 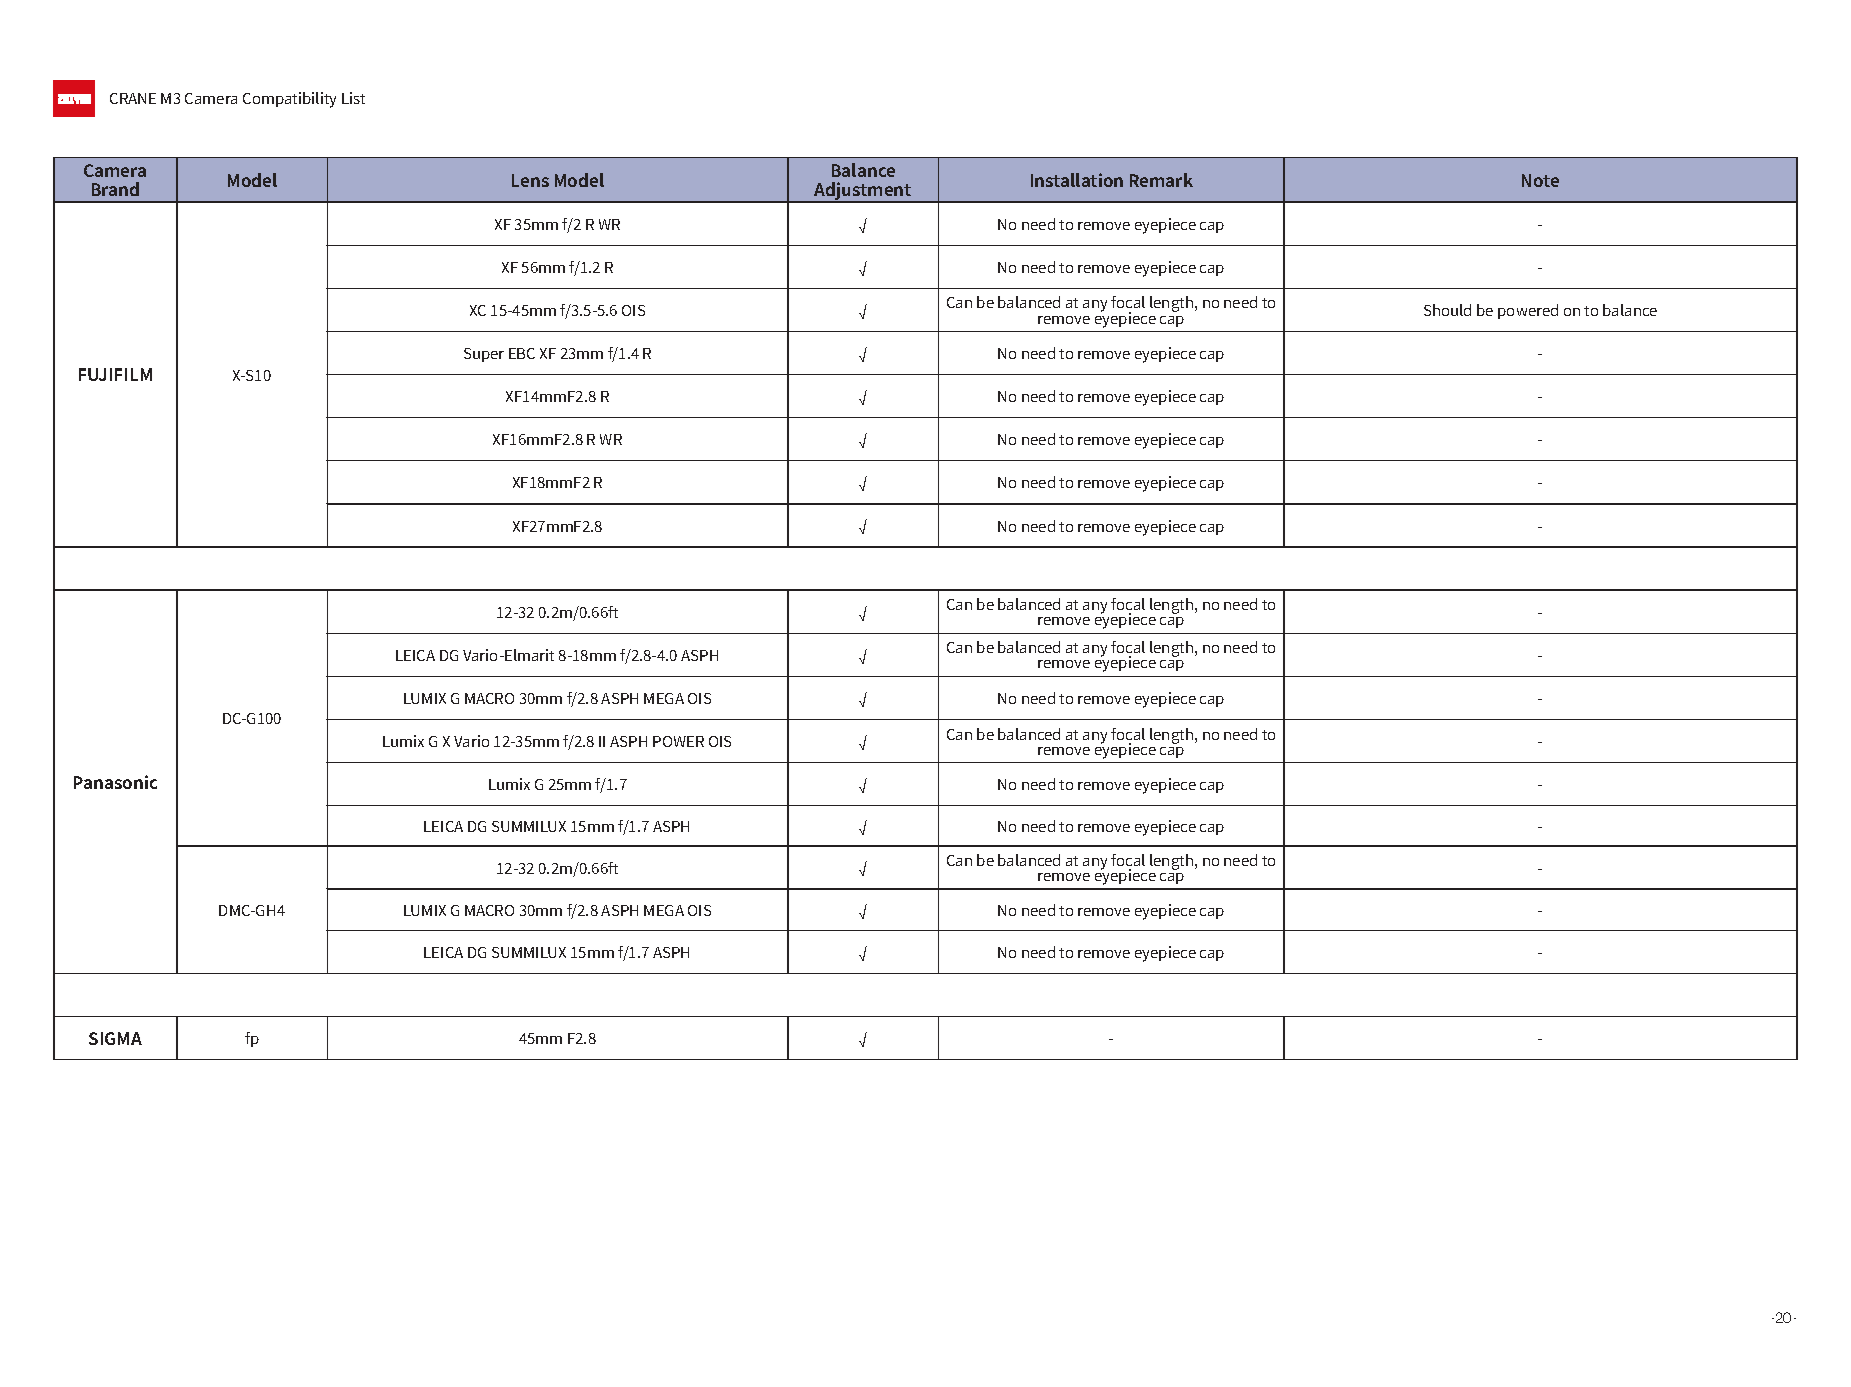 What do you see at coordinates (289, 100) in the screenshot?
I see `Compatibility` at bounding box center [289, 100].
